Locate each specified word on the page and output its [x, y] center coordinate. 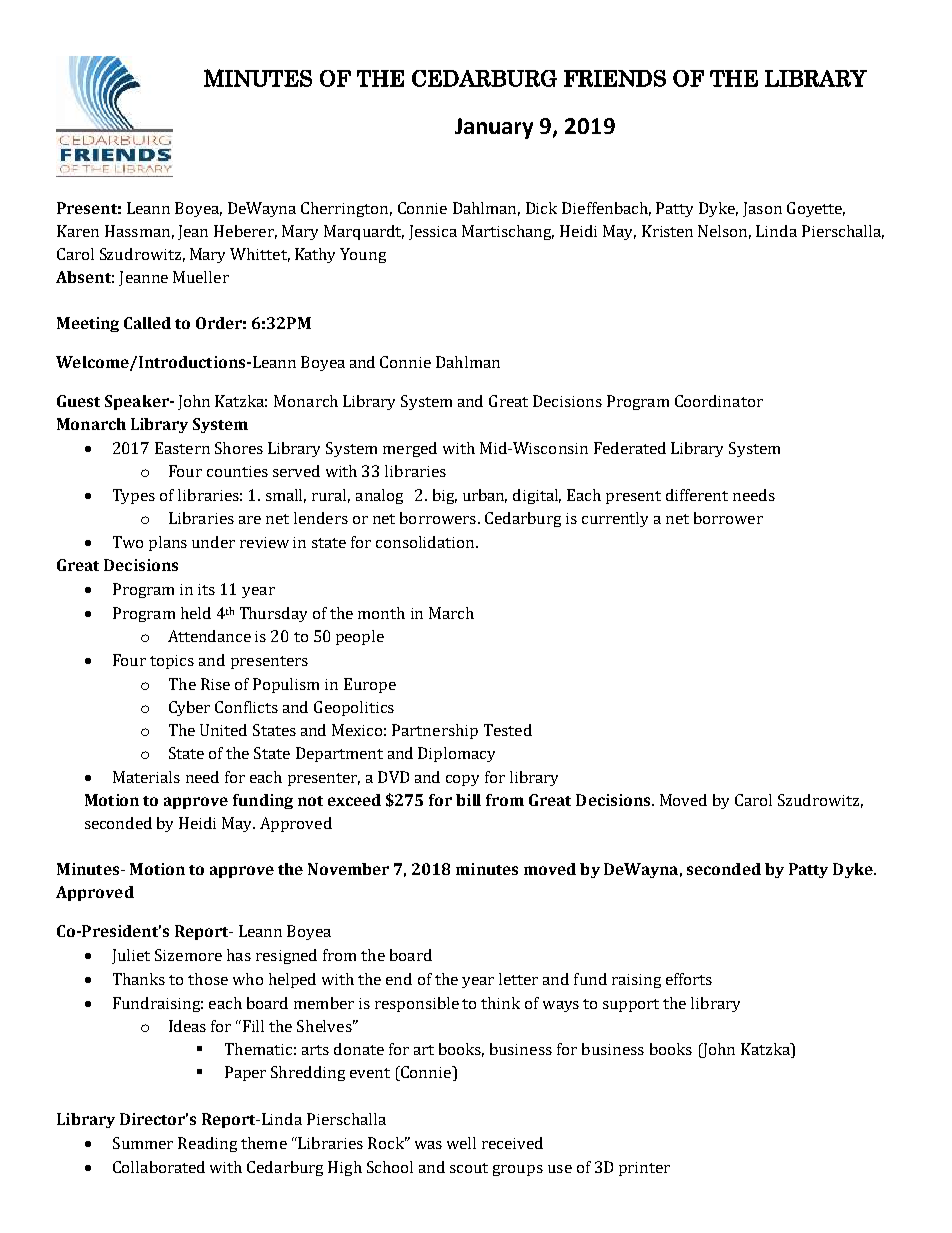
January [494, 128]
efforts [689, 979]
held [196, 613]
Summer [143, 1143]
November [348, 869]
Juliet [131, 956]
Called [147, 323]
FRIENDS [615, 78]
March [451, 613]
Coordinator [719, 401]
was [428, 1145]
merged [410, 449]
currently [615, 519]
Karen [78, 231]
